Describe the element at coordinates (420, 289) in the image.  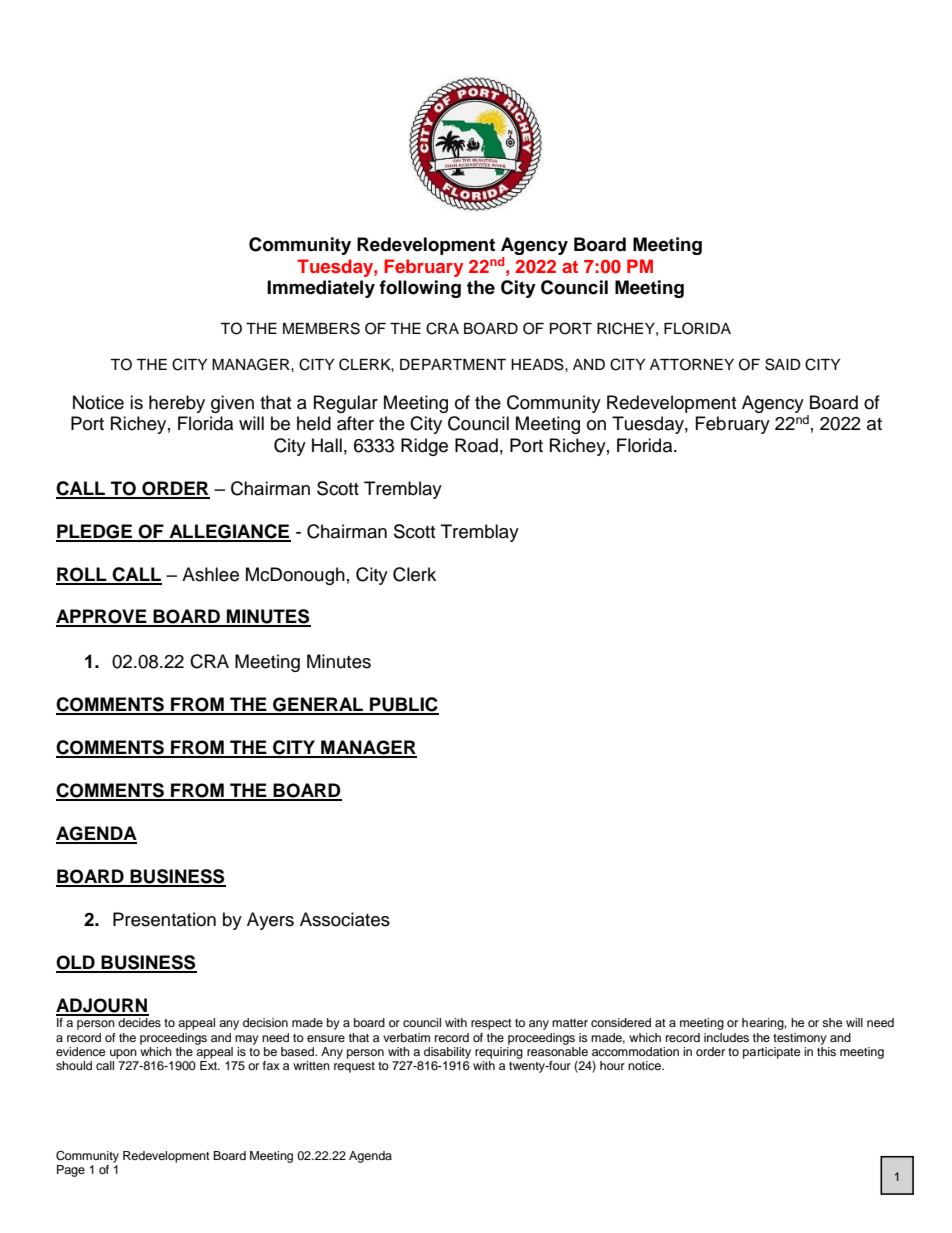
I see `following` at that location.
